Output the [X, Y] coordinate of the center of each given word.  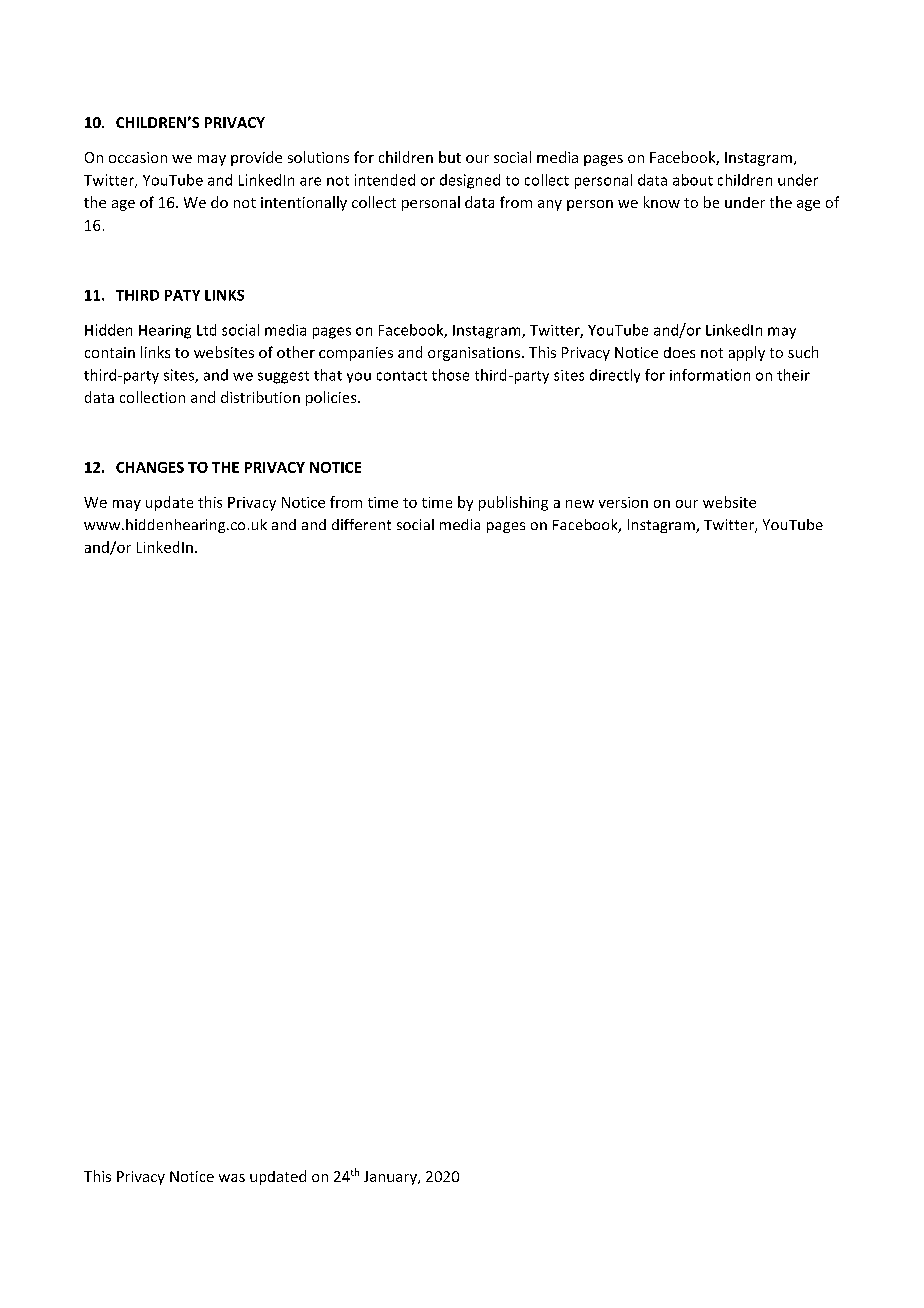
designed [470, 181]
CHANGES [150, 467]
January [391, 1178]
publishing [513, 503]
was [232, 1178]
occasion [138, 157]
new [580, 504]
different [361, 524]
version [623, 502]
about [693, 180]
